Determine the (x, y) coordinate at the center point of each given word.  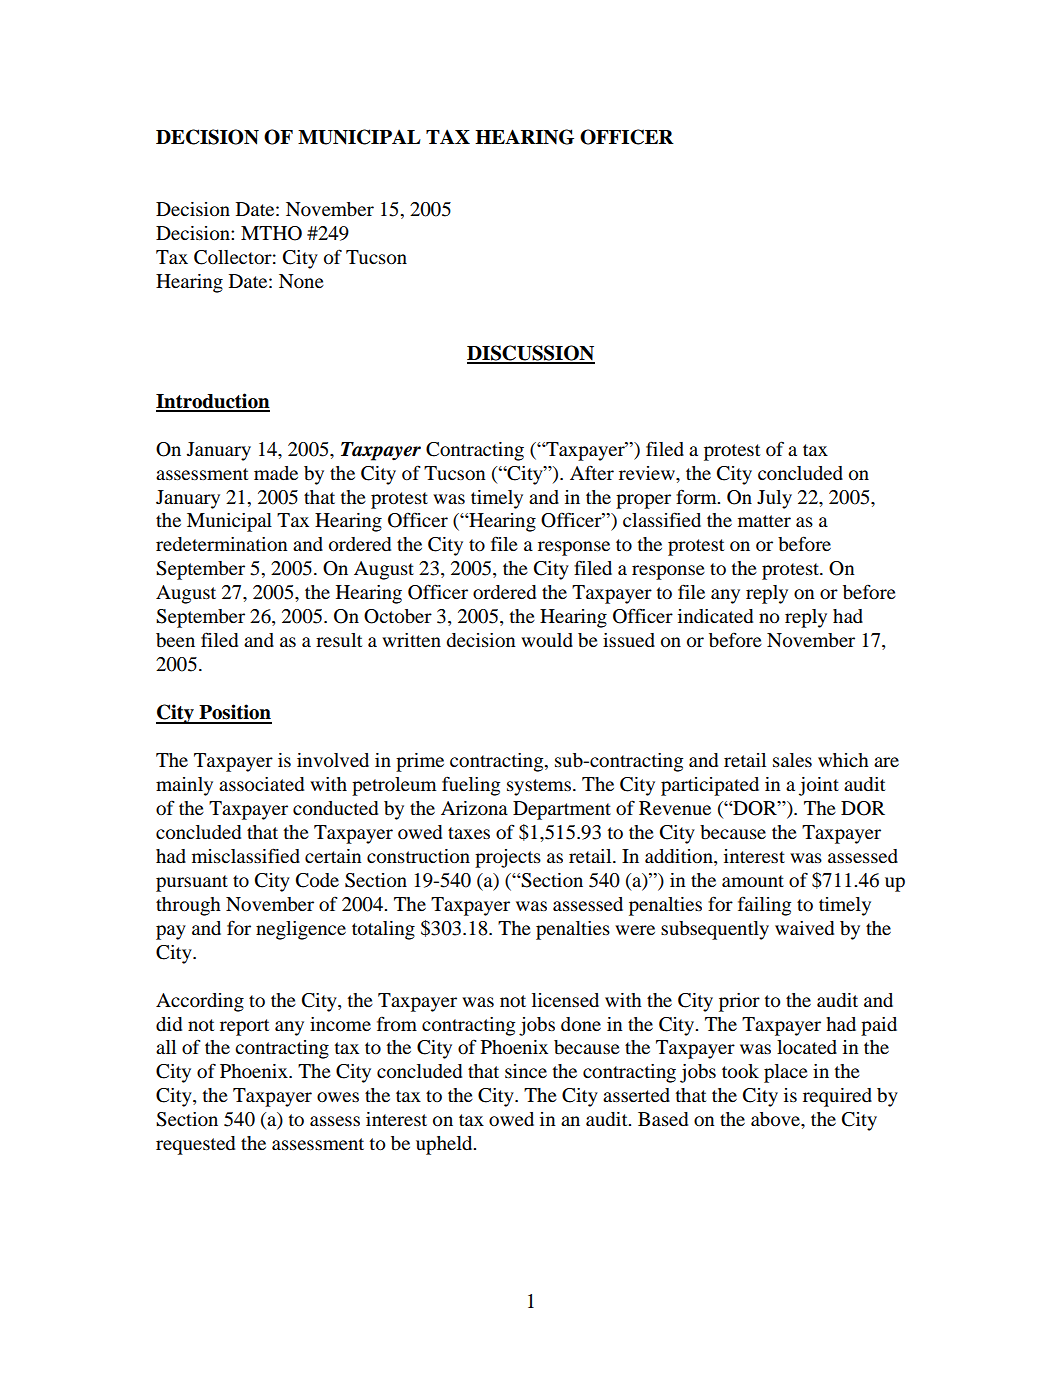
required (837, 1097)
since (526, 1071)
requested (195, 1145)
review (648, 473)
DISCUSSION (531, 354)
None (301, 281)
